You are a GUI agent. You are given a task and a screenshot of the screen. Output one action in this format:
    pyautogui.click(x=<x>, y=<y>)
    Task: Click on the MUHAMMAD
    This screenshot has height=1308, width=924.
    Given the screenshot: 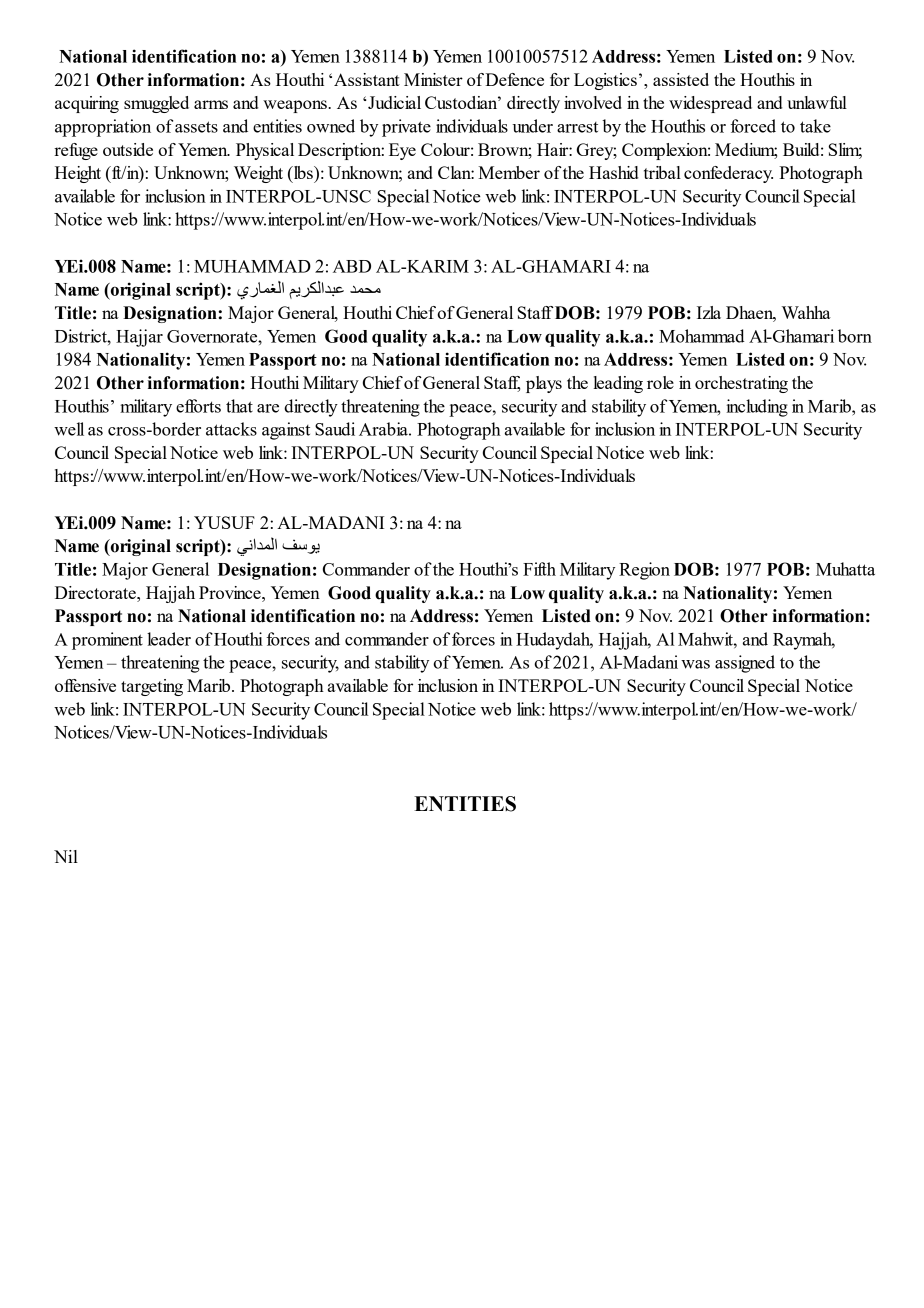 What is the action you would take?
    pyautogui.click(x=252, y=266)
